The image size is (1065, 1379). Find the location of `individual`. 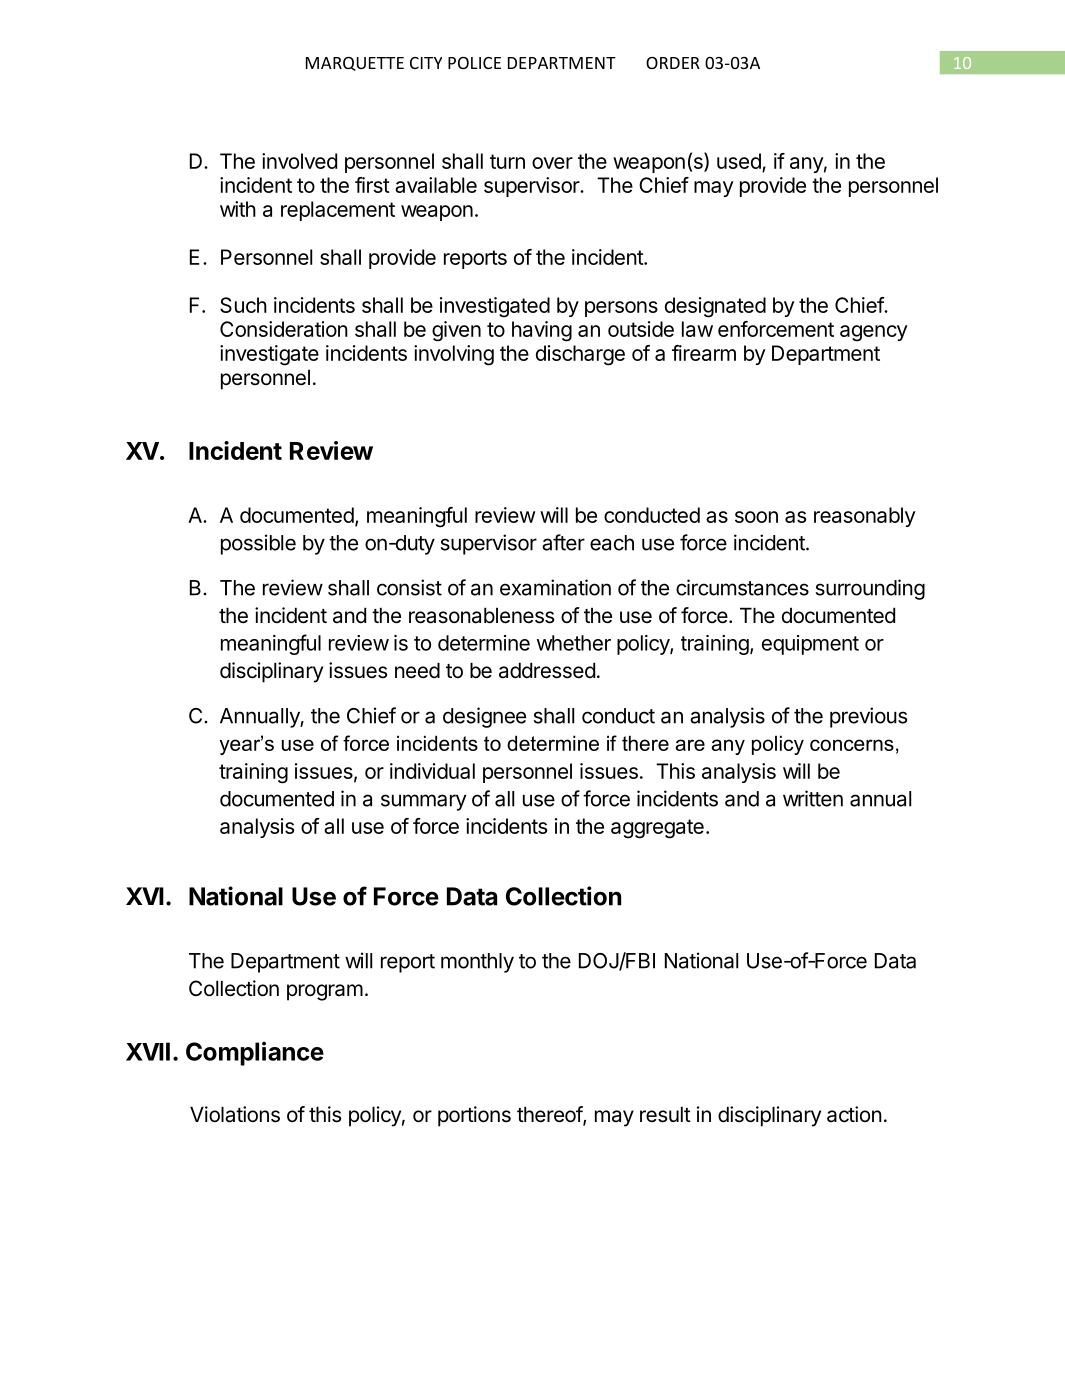

individual is located at coordinates (432, 771).
